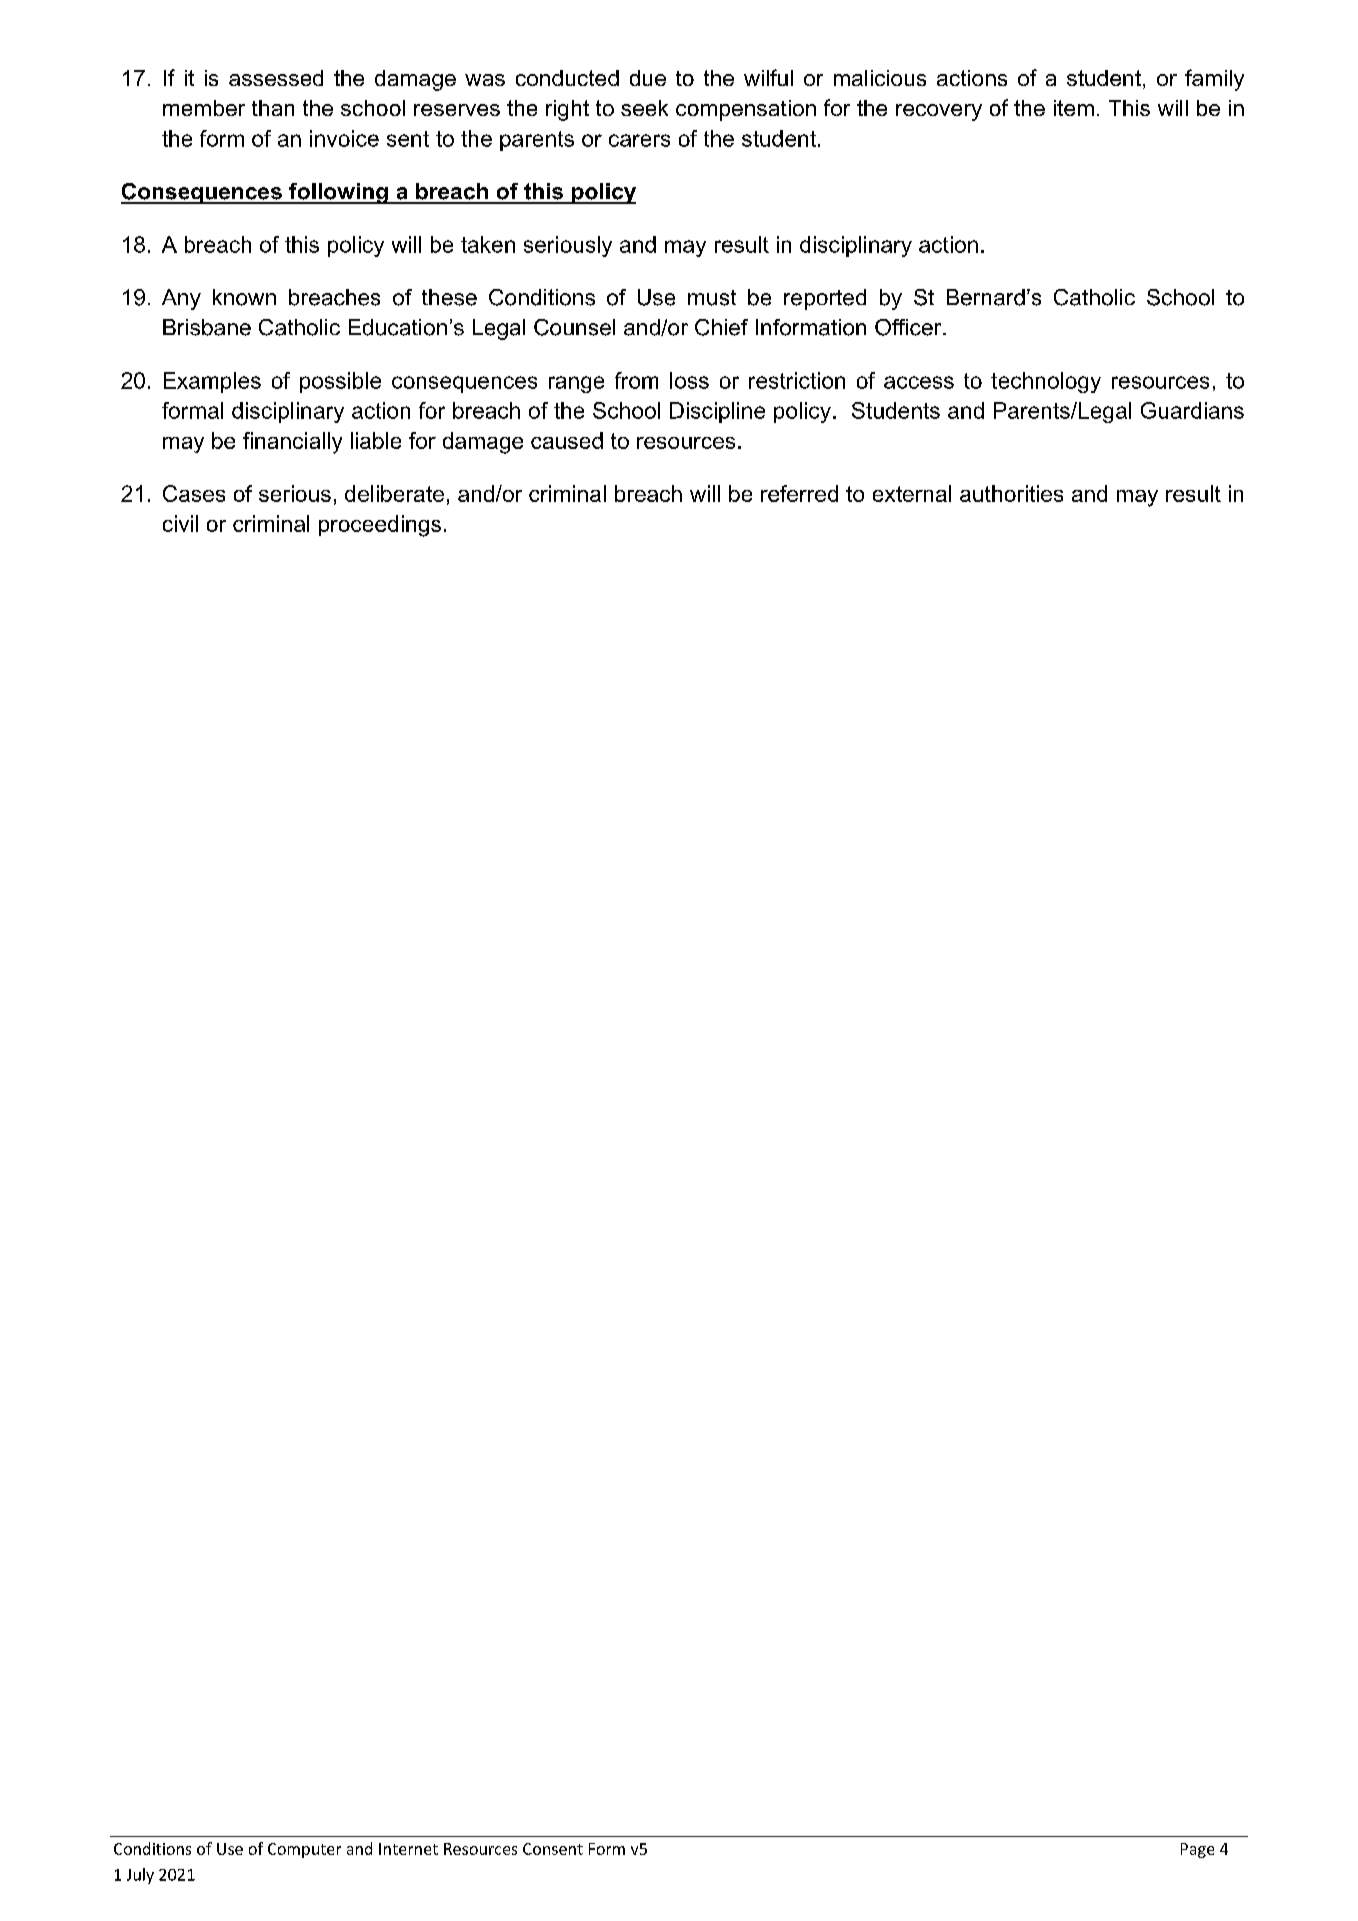 This screenshot has width=1358, height=1921. What do you see at coordinates (1011, 493) in the screenshot?
I see `authorities` at bounding box center [1011, 493].
